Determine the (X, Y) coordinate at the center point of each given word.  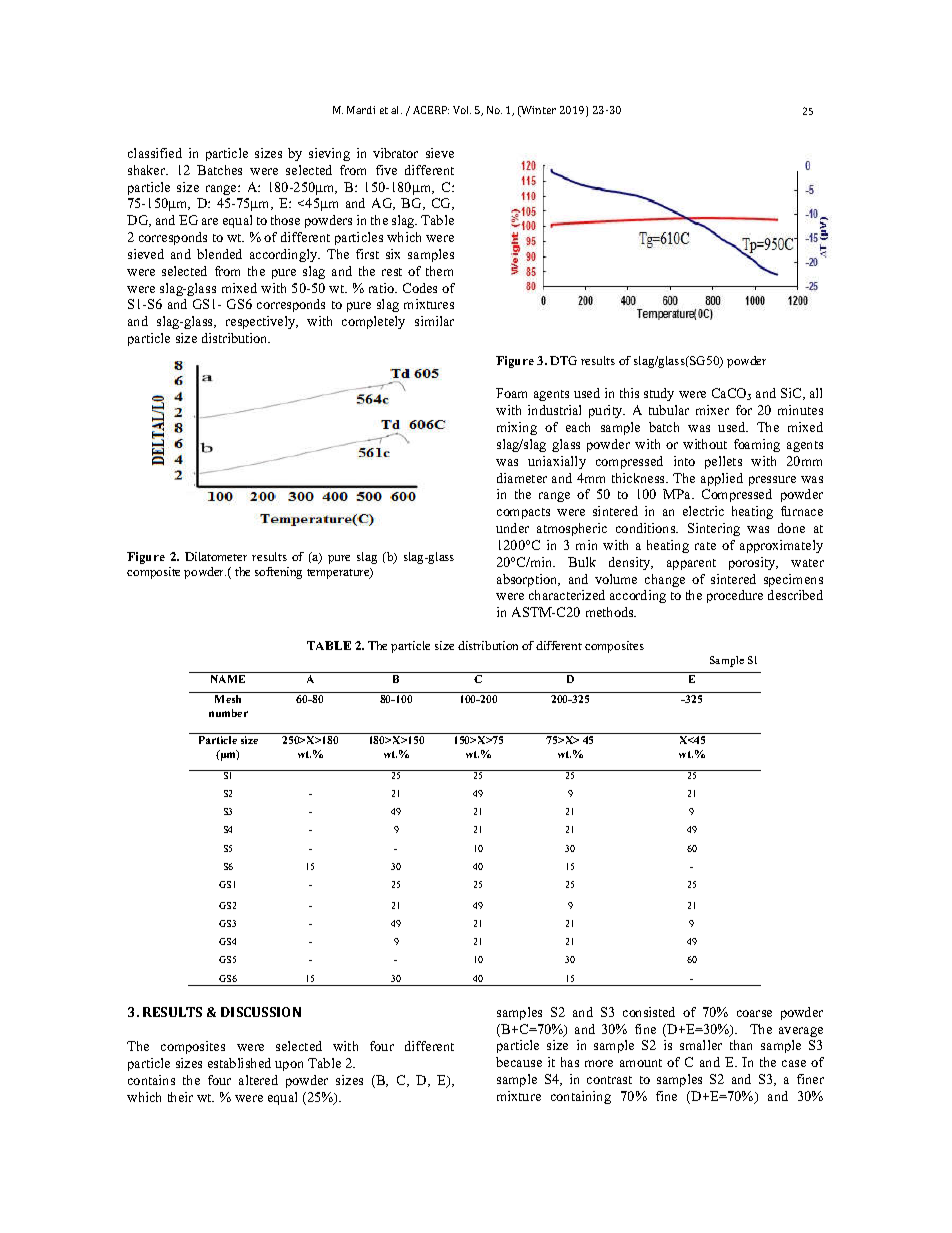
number (228, 713)
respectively (262, 322)
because (519, 1062)
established (239, 1063)
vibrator (395, 153)
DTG (563, 360)
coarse (754, 1013)
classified (155, 153)
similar (434, 321)
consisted (649, 1012)
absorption (528, 580)
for (744, 410)
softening (278, 573)
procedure (735, 596)
